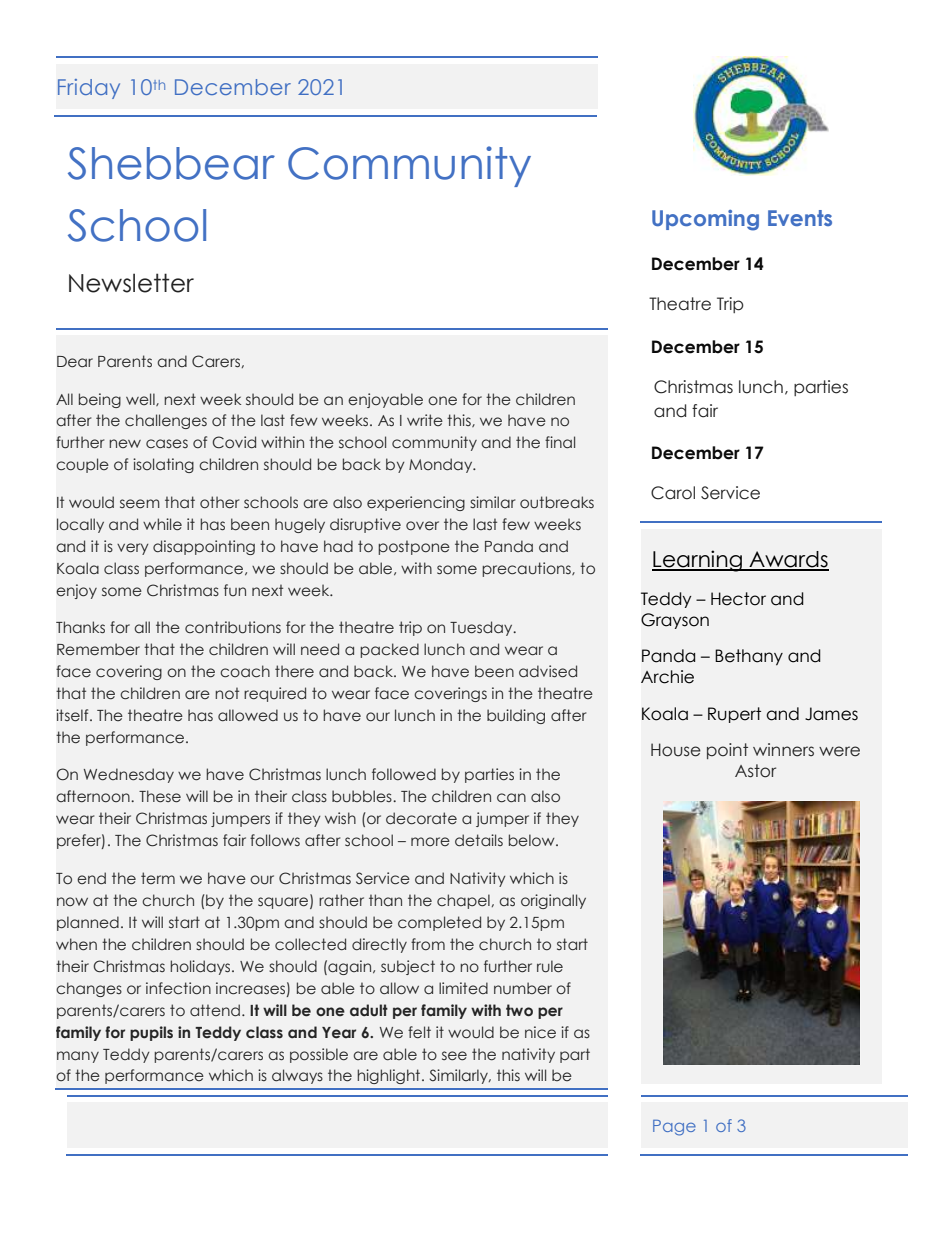  What do you see at coordinates (227, 693) in the screenshot?
I see `not` at bounding box center [227, 693].
